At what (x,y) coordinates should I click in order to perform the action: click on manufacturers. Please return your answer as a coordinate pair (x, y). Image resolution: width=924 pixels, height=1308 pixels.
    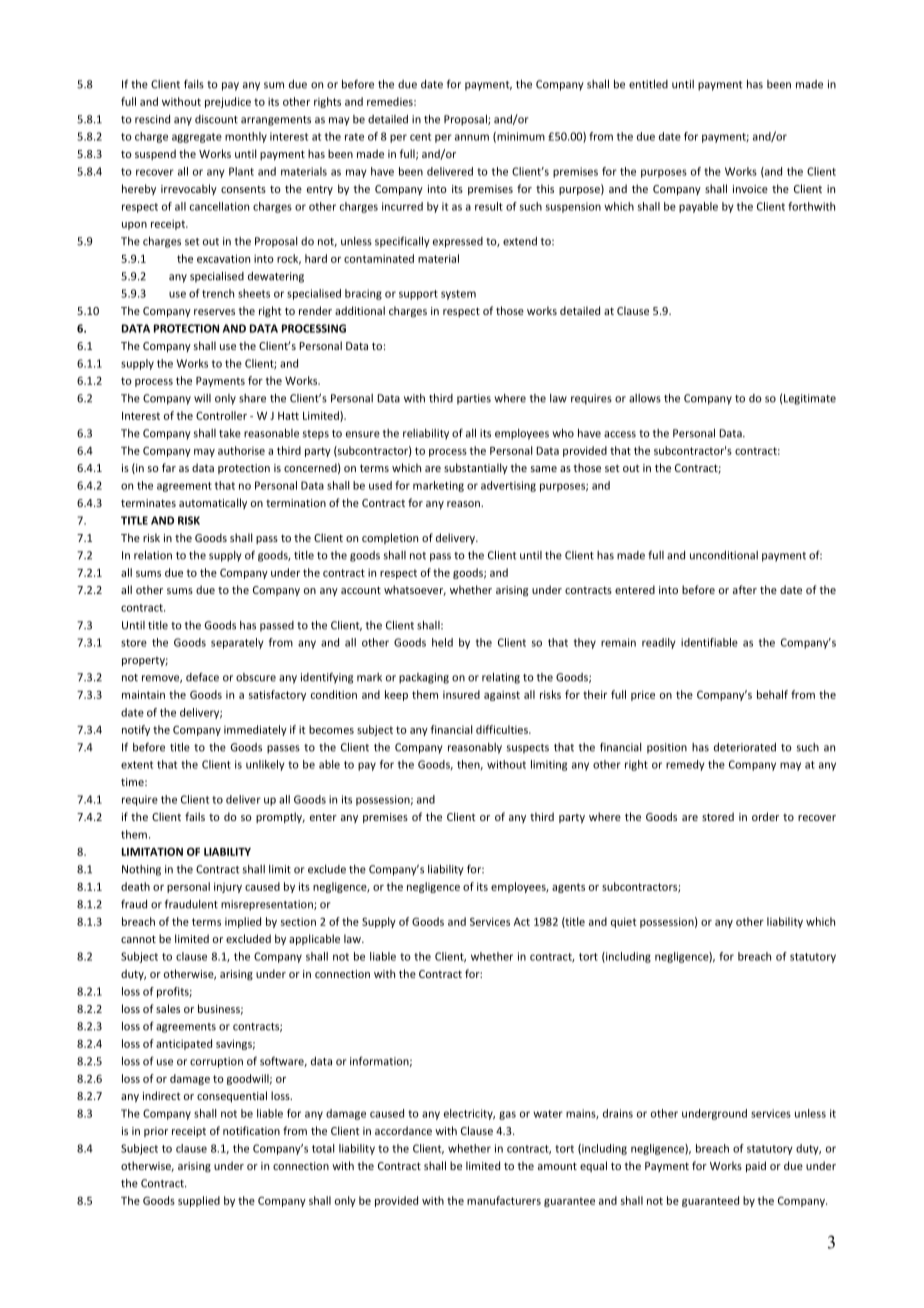
    Looking at the image, I should click on (504, 1200).
